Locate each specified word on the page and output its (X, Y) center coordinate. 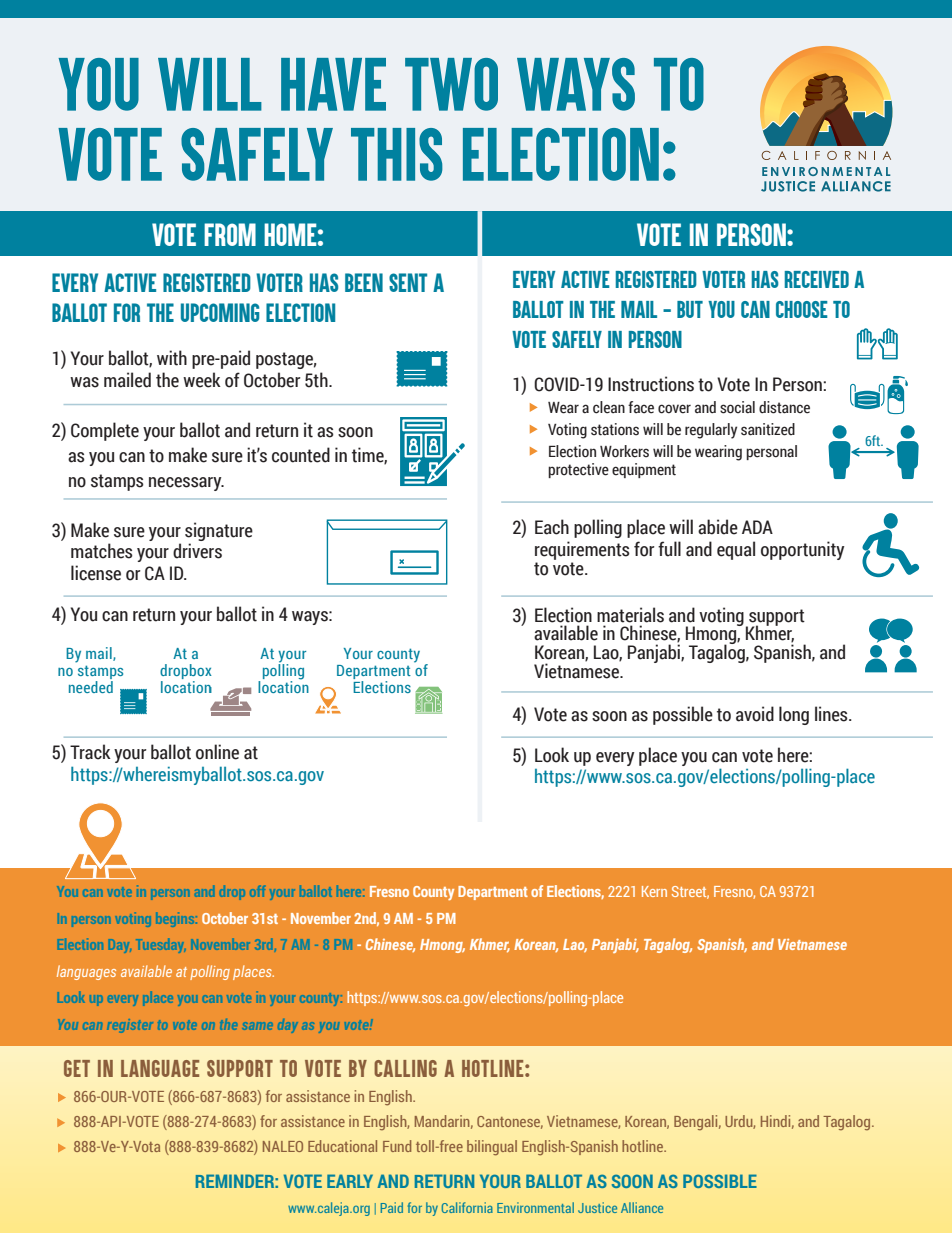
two (451, 84)
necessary (186, 484)
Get (77, 1068)
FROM (230, 234)
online (217, 752)
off (257, 891)
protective (578, 470)
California (467, 1207)
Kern (654, 891)
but (690, 309)
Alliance (642, 1207)
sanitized (768, 429)
